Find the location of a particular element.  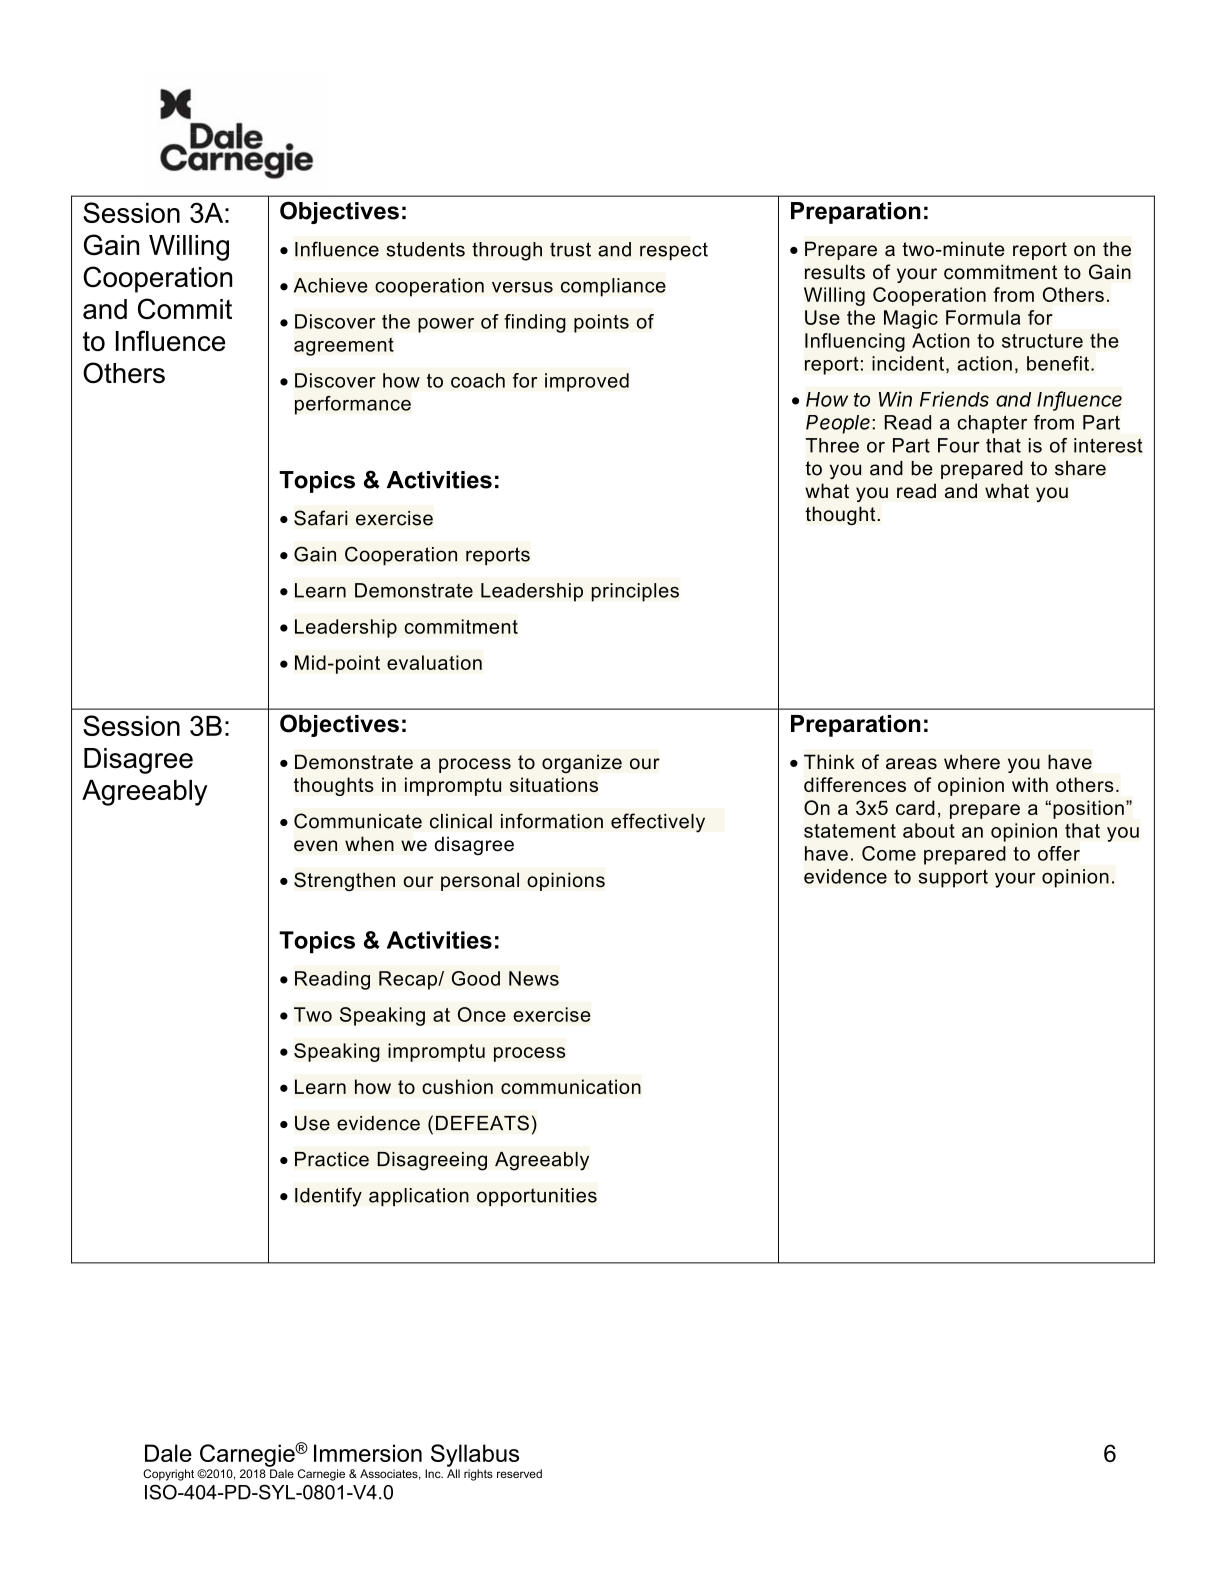

support is located at coordinates (953, 878).
